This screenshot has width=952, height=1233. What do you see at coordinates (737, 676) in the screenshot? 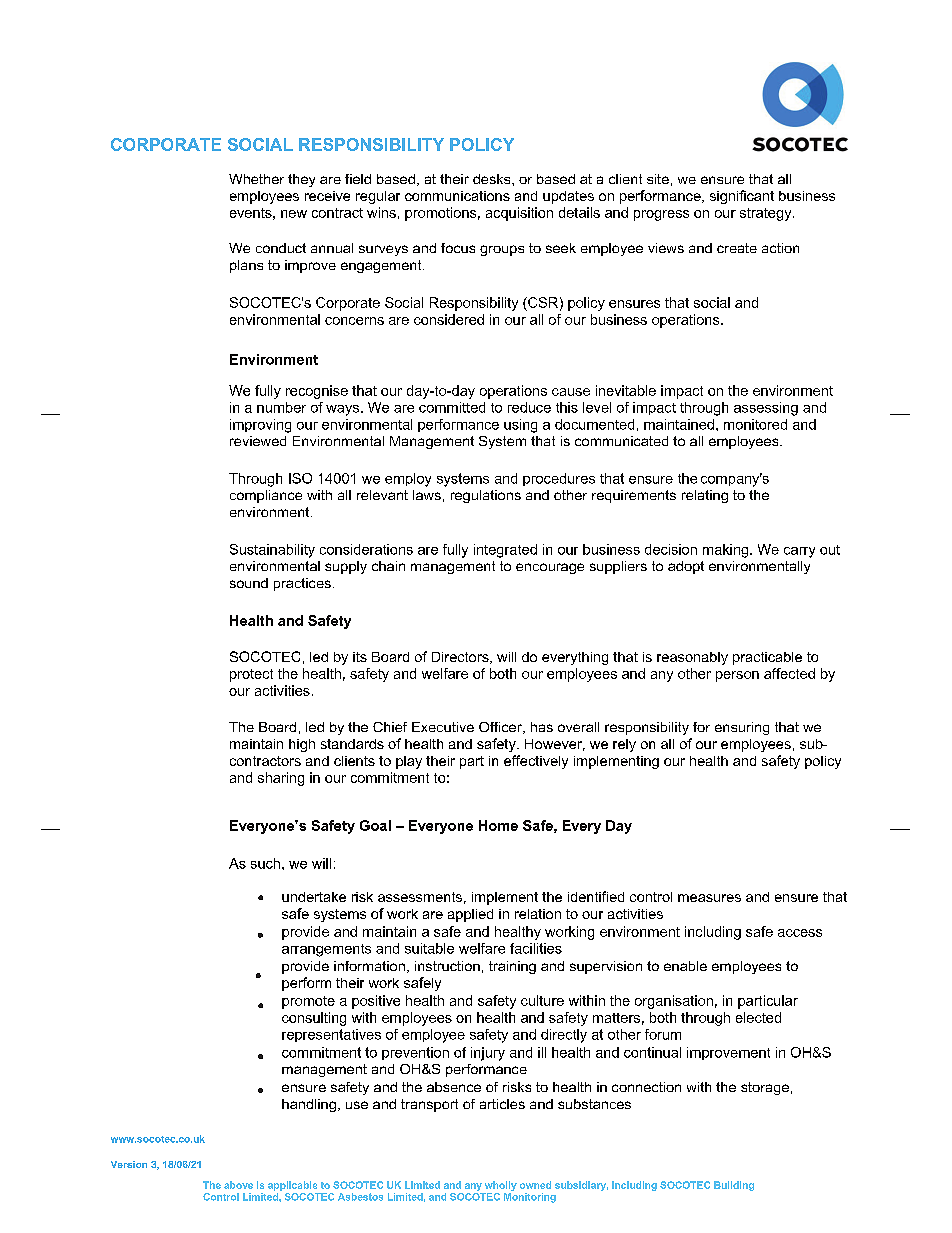
I see `person` at bounding box center [737, 676].
